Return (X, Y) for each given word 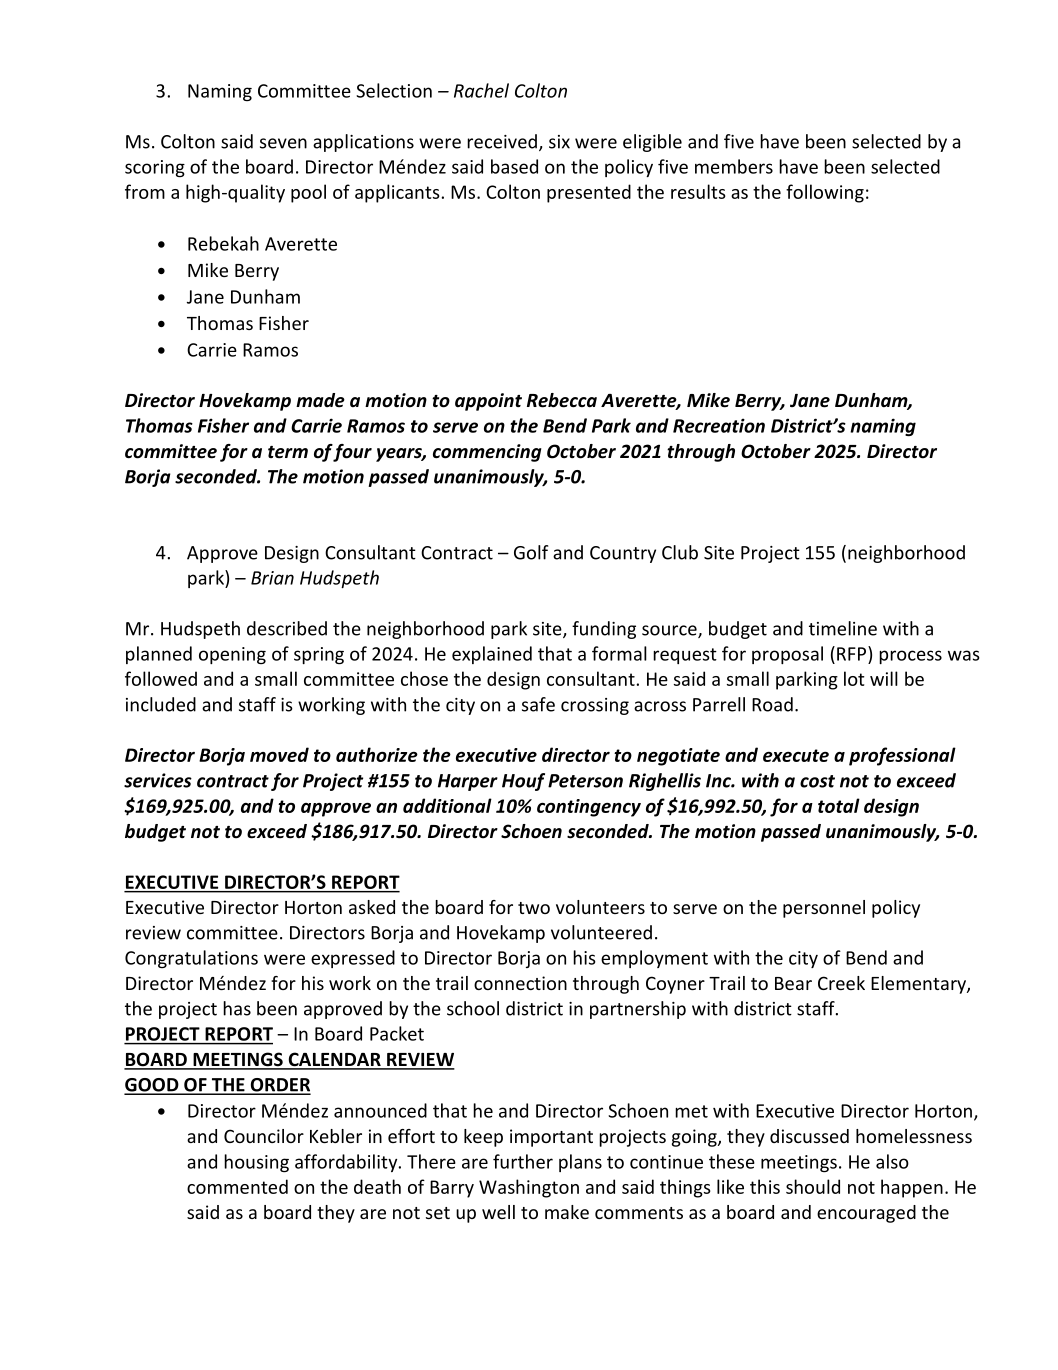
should (813, 1186)
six (559, 142)
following (825, 193)
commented (237, 1186)
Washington (529, 1188)
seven (283, 143)
